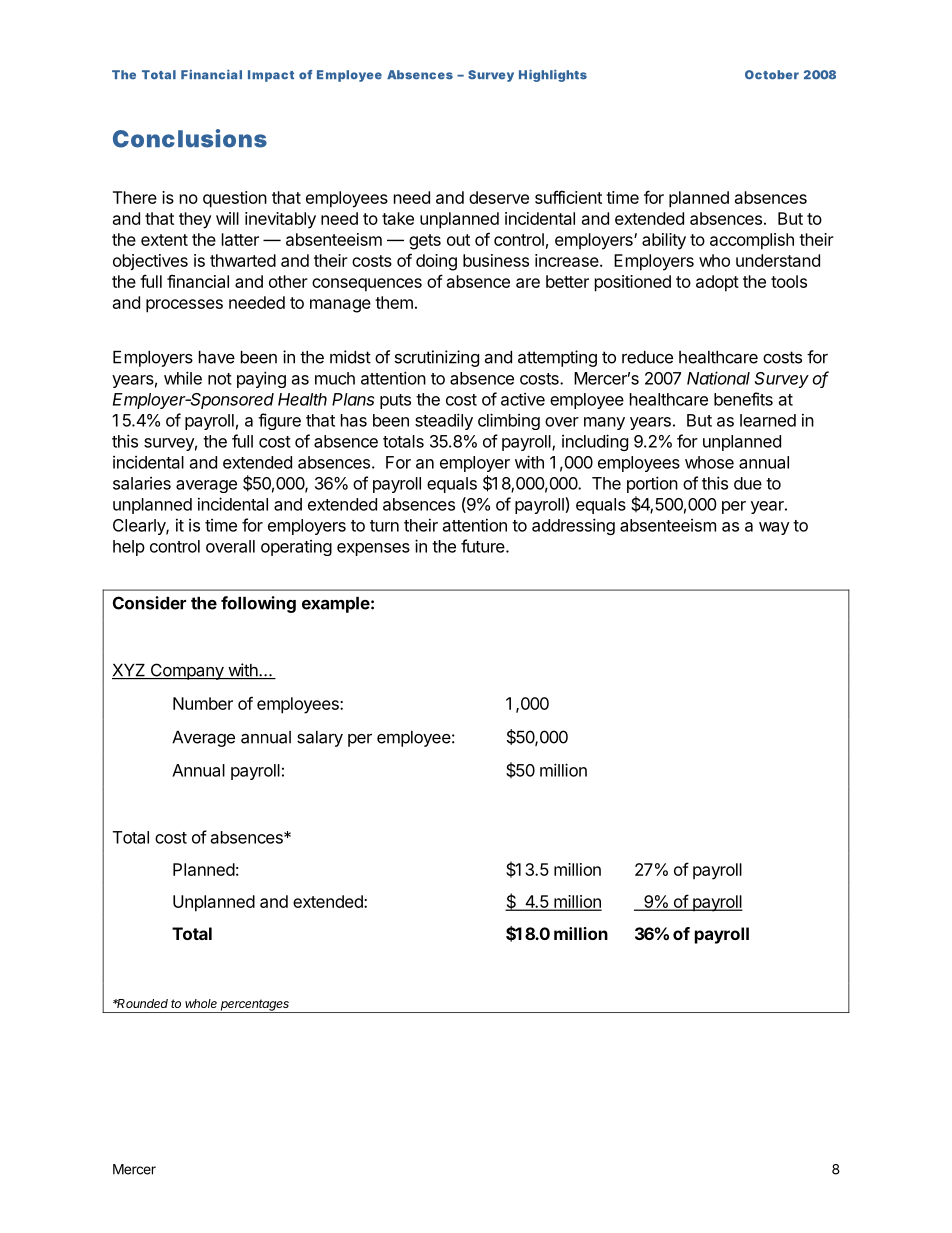 The width and height of the screenshot is (952, 1233). I want to click on whole, so click(201, 1003).
